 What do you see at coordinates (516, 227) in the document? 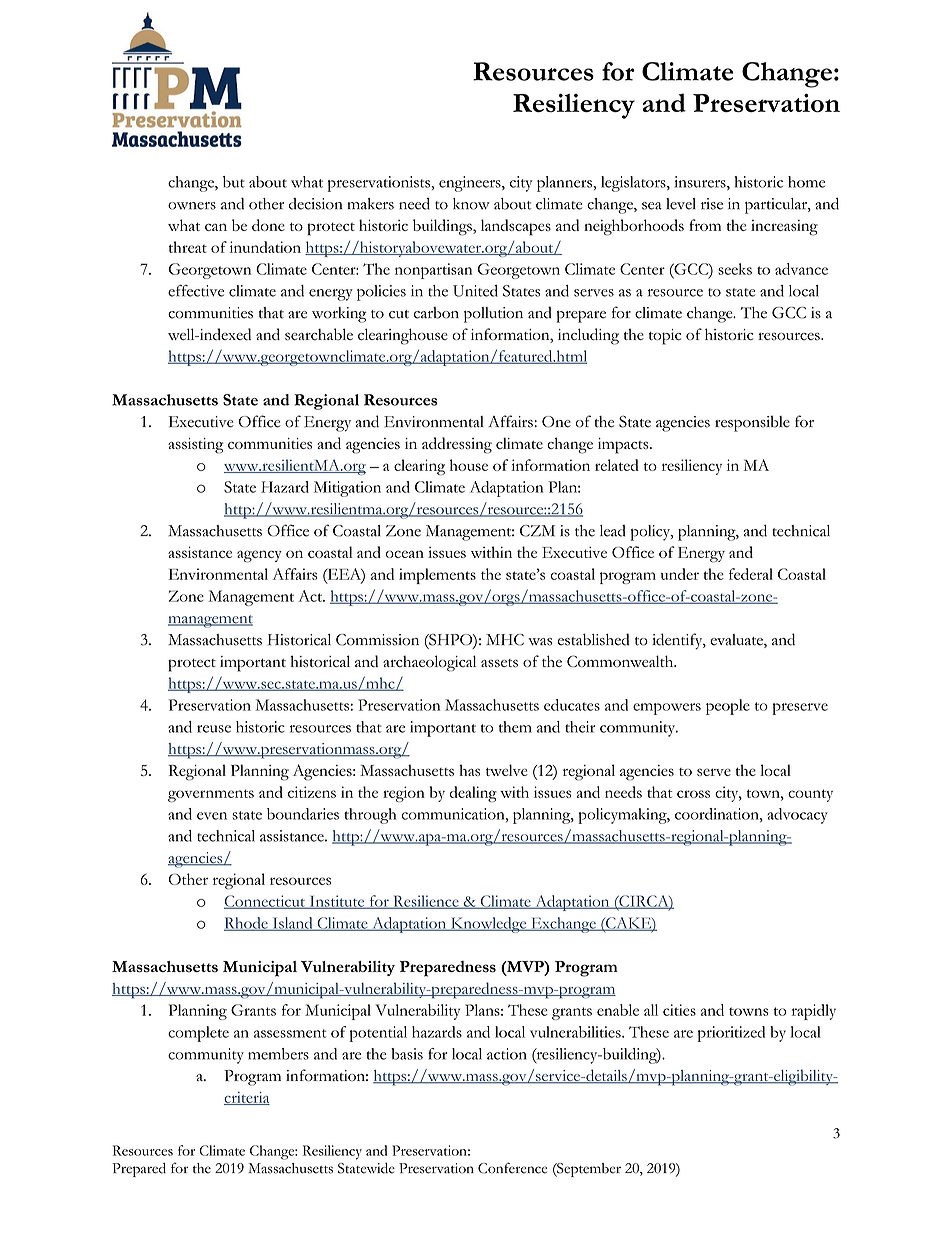
I see `landscapes` at bounding box center [516, 227].
